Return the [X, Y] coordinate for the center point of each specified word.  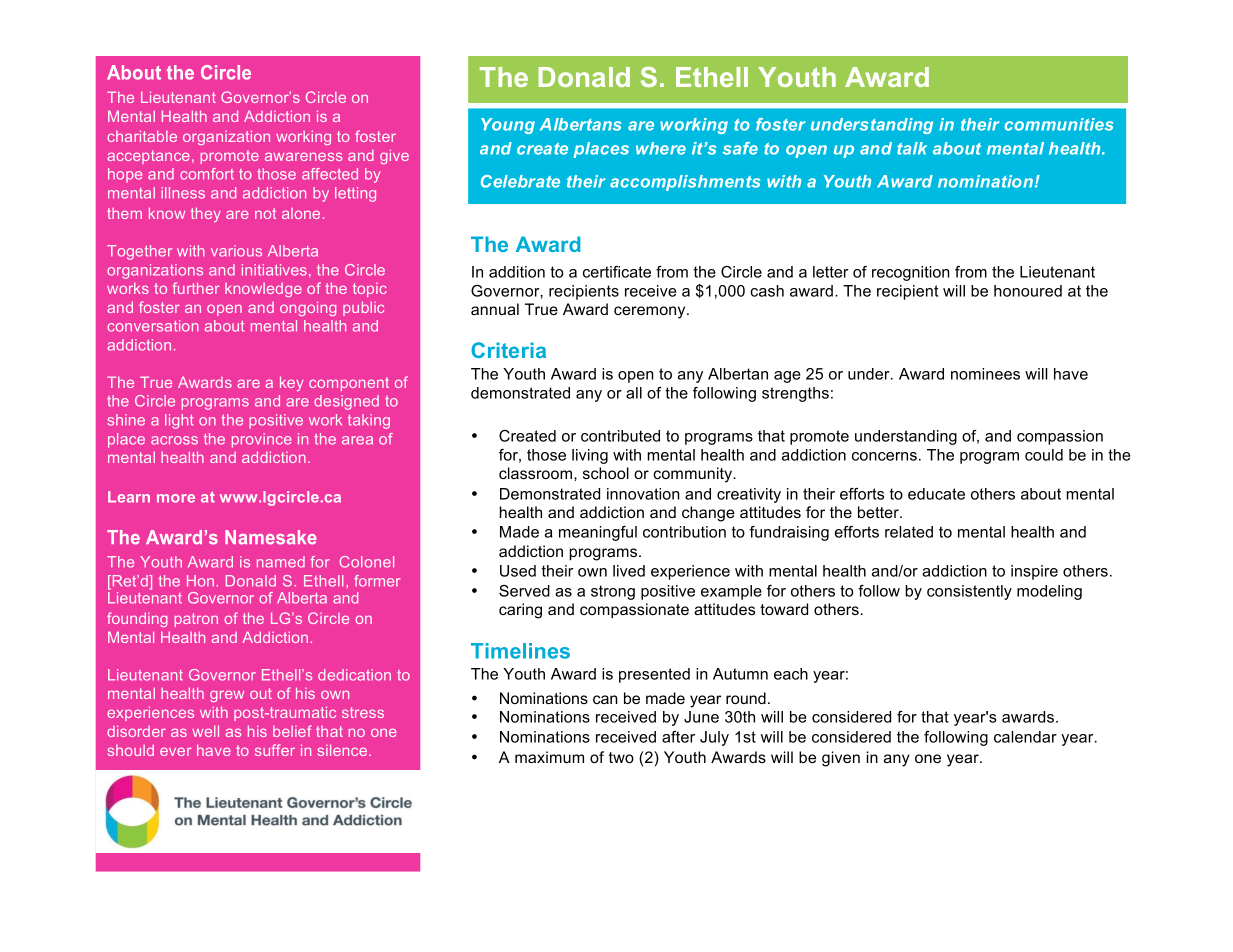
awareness [304, 156]
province [261, 440]
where [661, 148]
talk [912, 148]
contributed [620, 436]
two [621, 757]
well [205, 731]
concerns [884, 456]
